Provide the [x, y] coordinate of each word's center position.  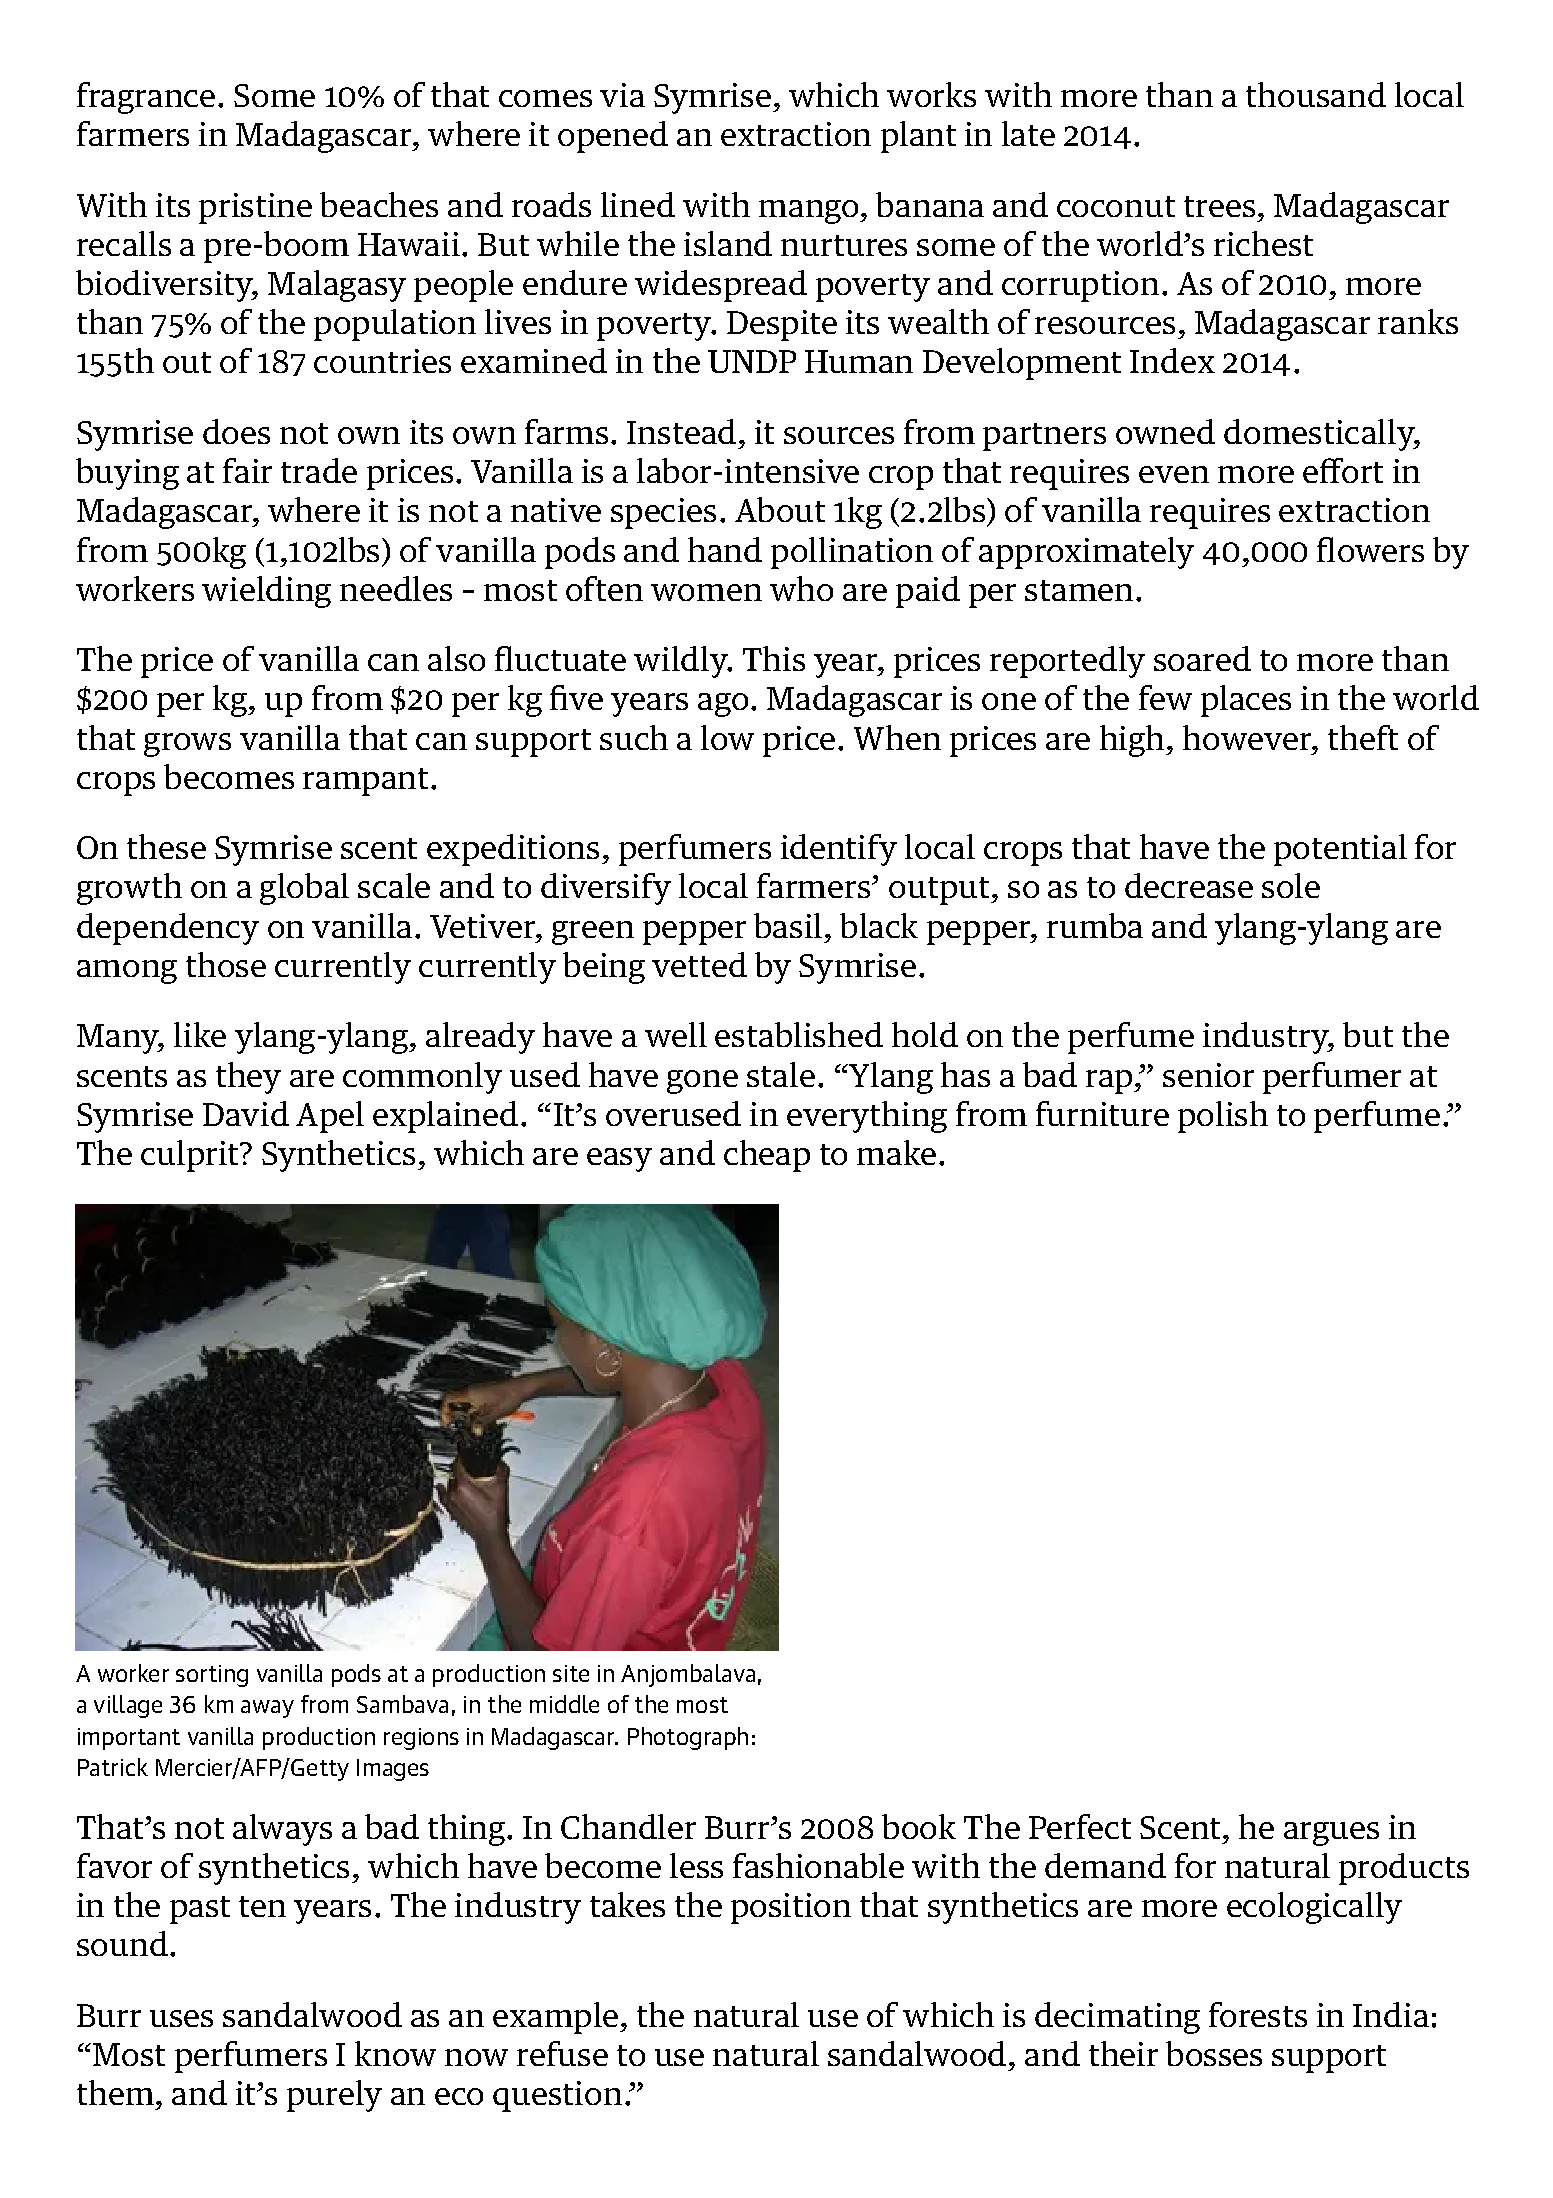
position [791, 1908]
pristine [255, 208]
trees [1219, 206]
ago [723, 705]
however [1248, 737]
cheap [767, 1156]
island [728, 243]
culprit [191, 1156]
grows [187, 745]
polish [1223, 1117]
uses [181, 2018]
